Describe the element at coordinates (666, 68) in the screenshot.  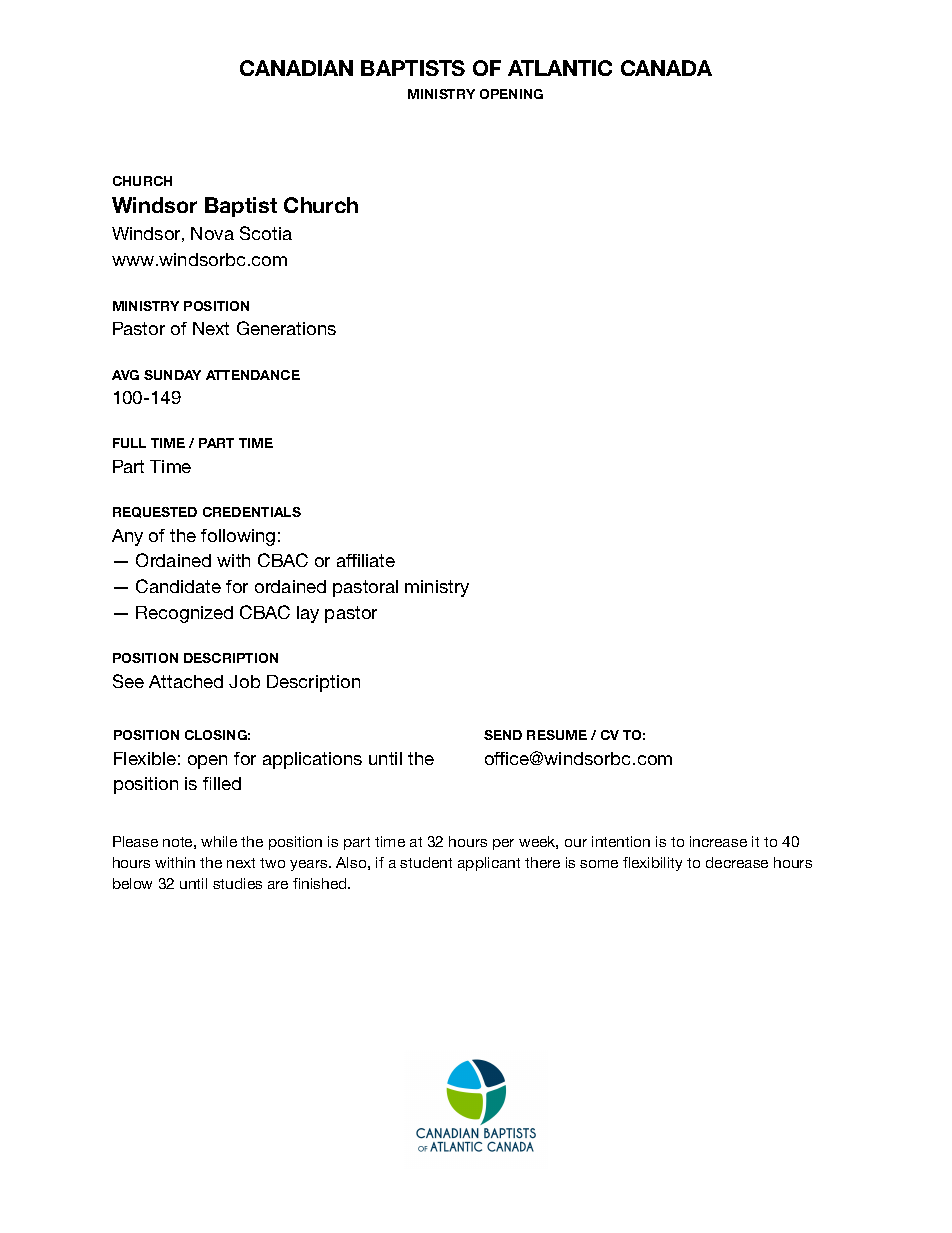
I see `CANADA` at that location.
